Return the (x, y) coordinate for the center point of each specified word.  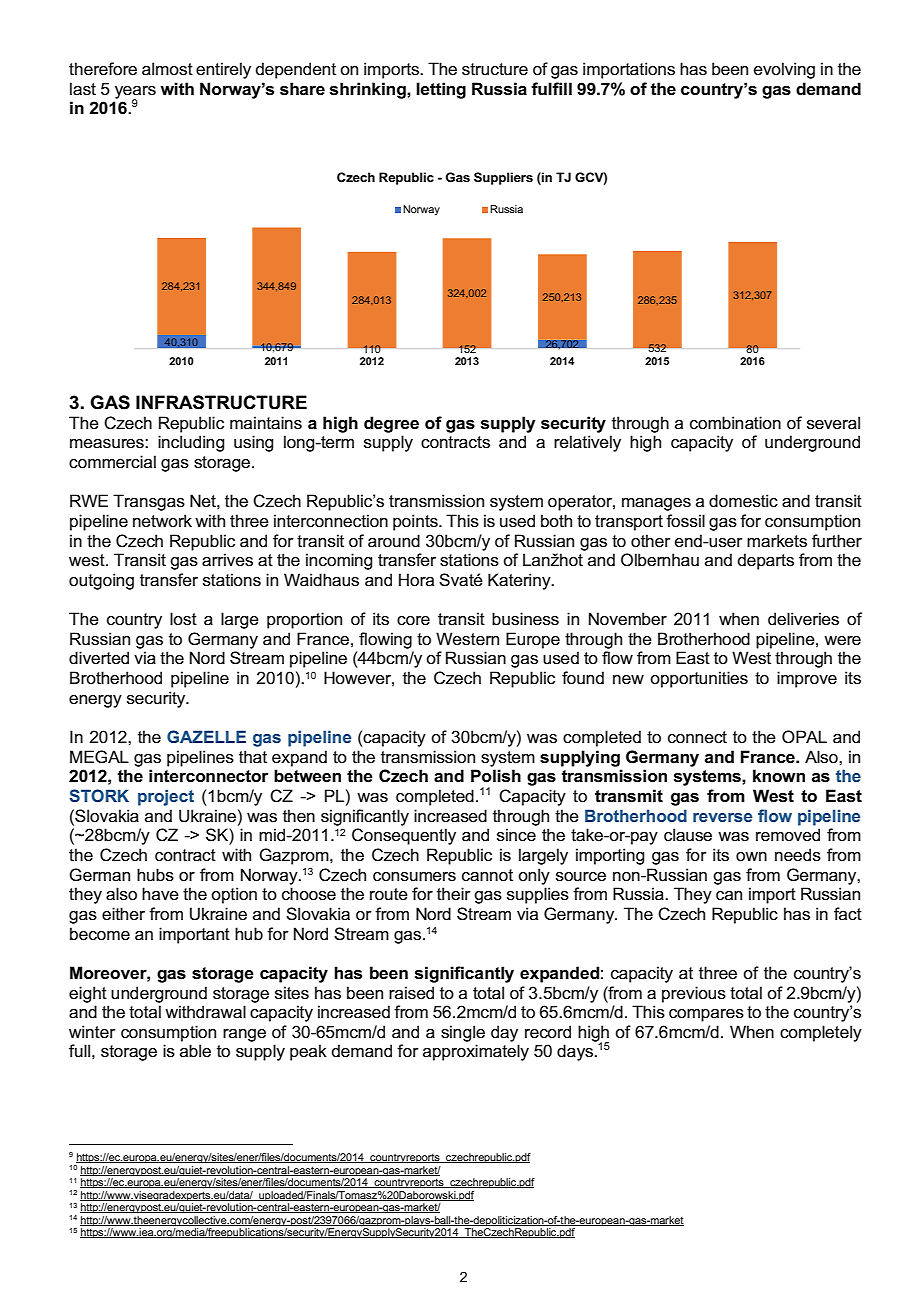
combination (735, 423)
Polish (496, 776)
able (195, 1050)
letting (441, 90)
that (253, 757)
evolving (784, 70)
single (463, 1033)
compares (706, 1015)
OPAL (804, 737)
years (135, 93)
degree (391, 424)
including (191, 443)
